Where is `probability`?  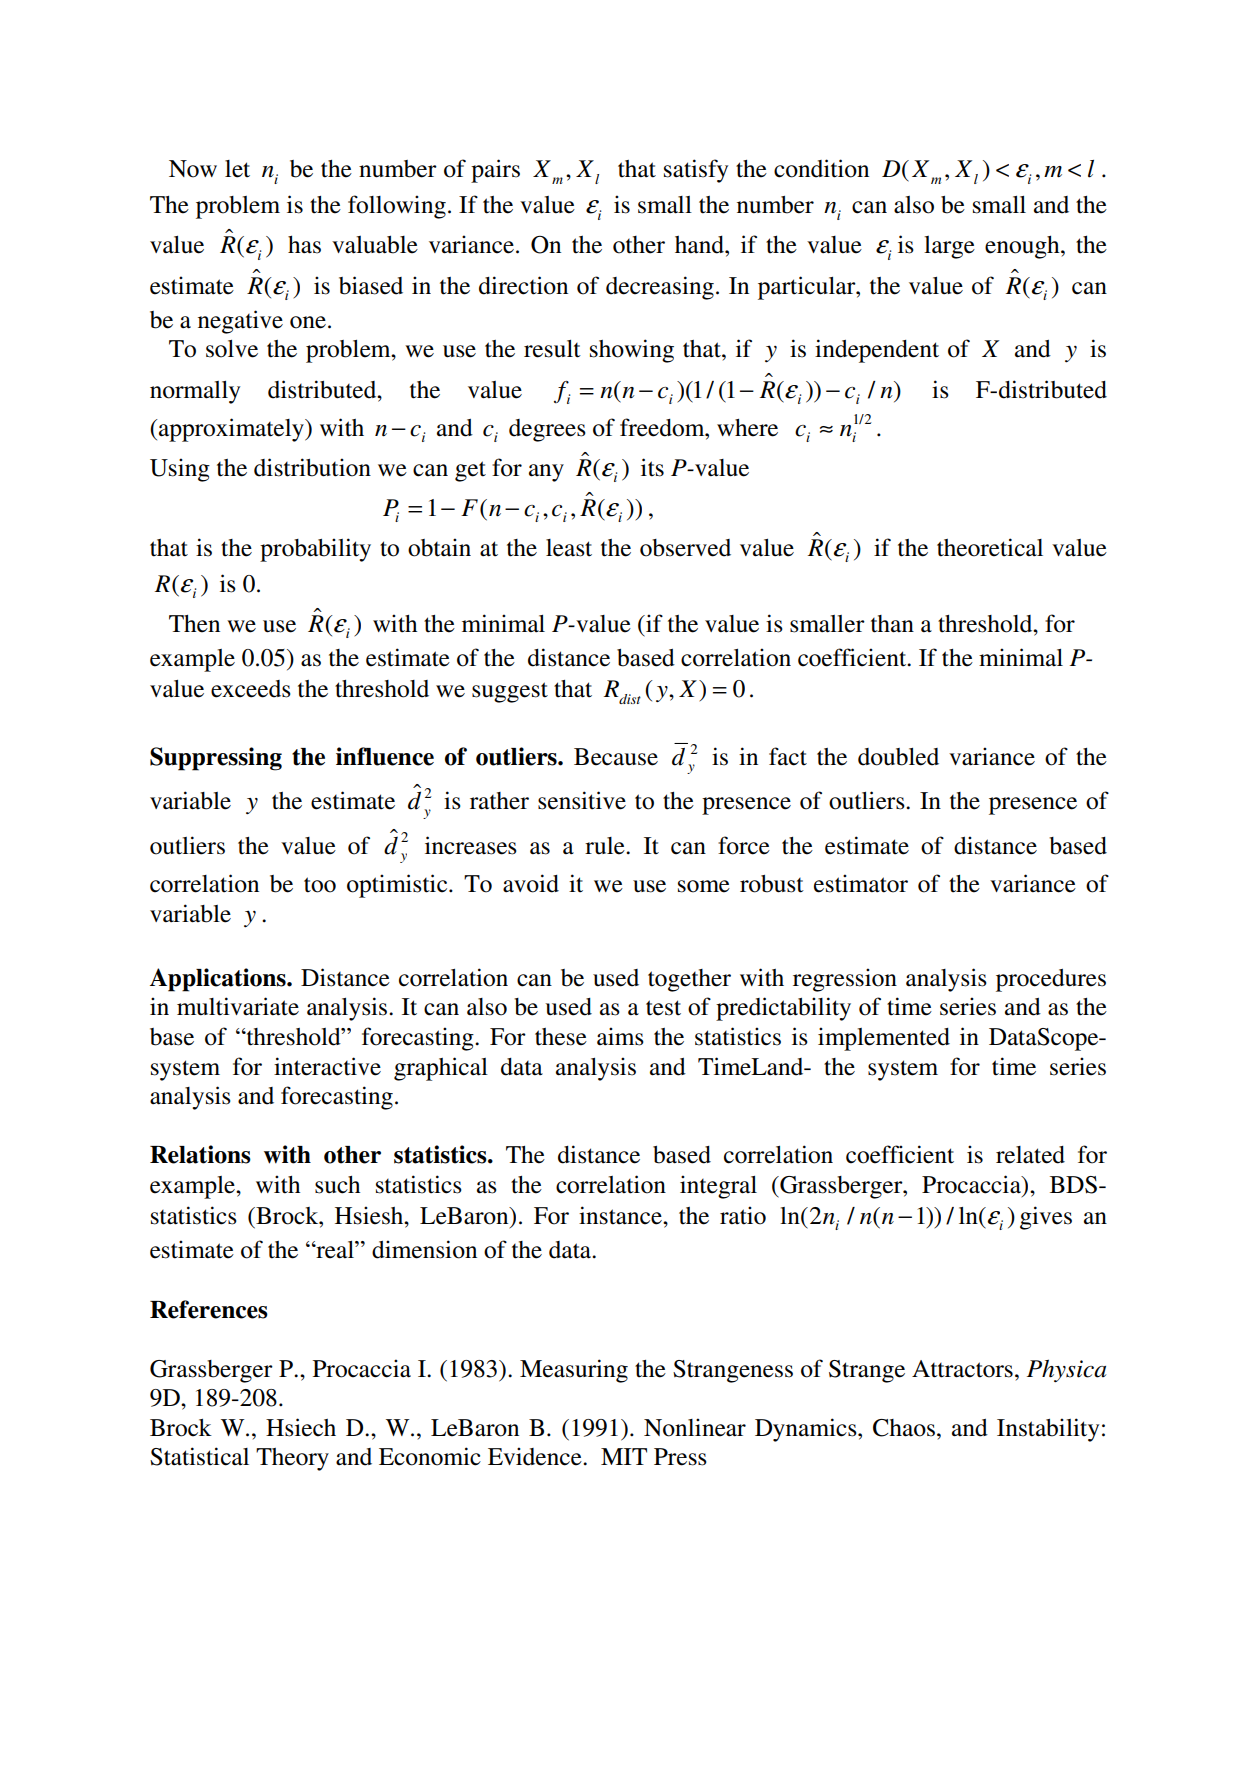
probability is located at coordinates (315, 550).
